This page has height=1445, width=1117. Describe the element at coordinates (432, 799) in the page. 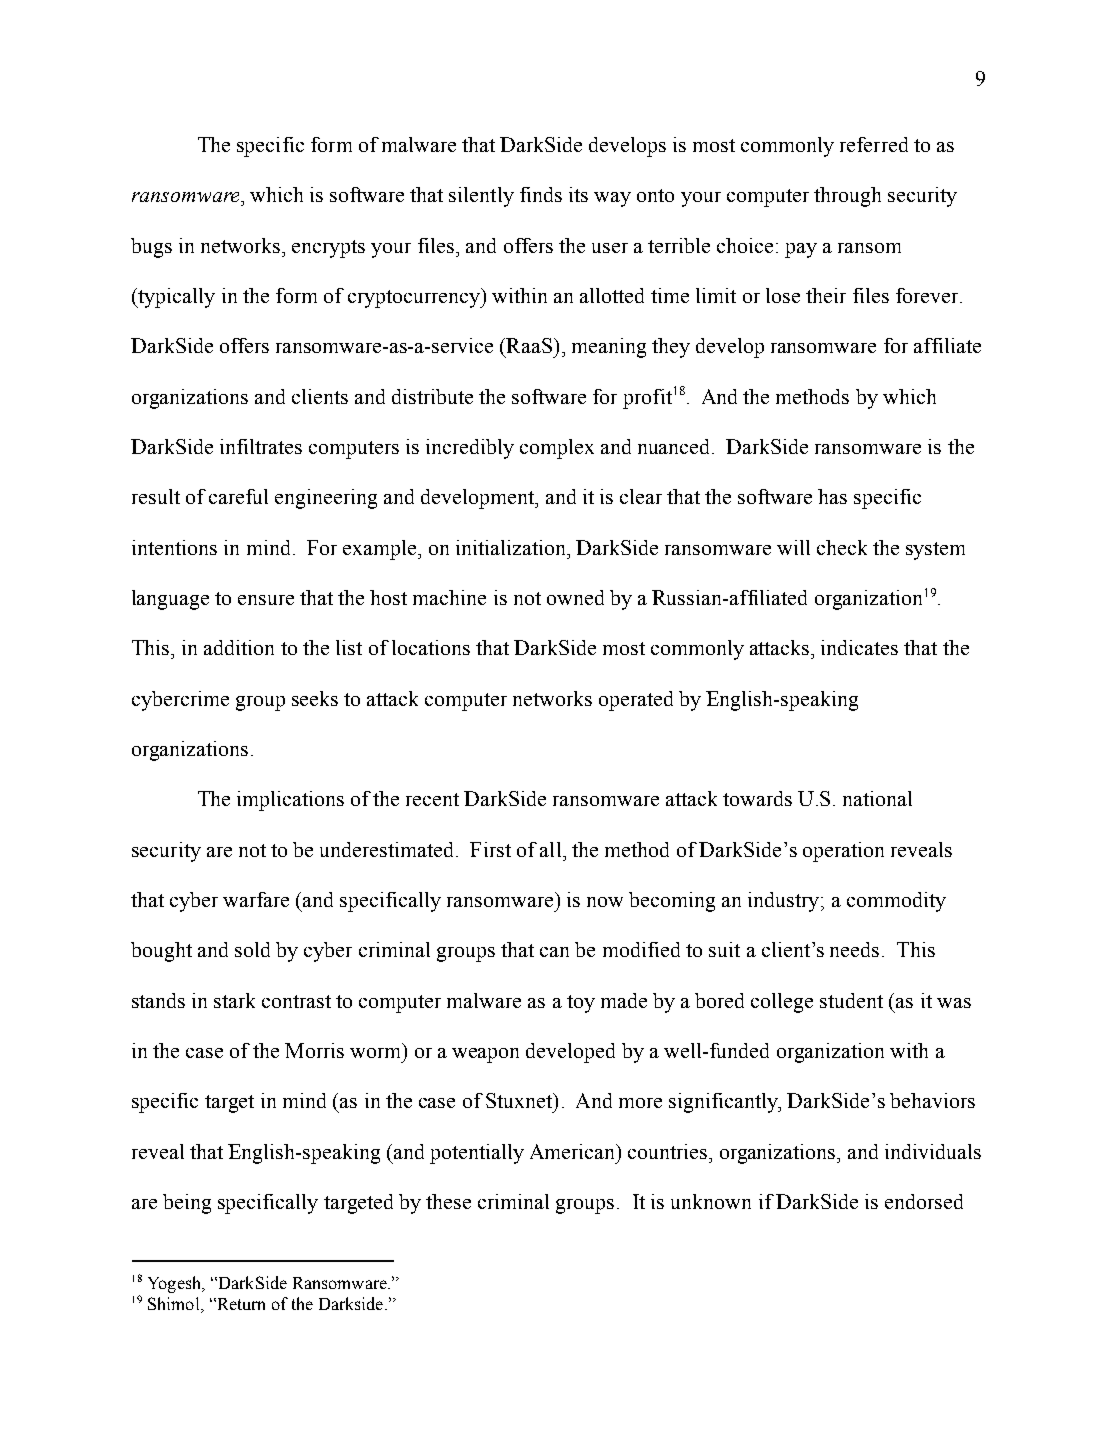

I see `recent` at that location.
